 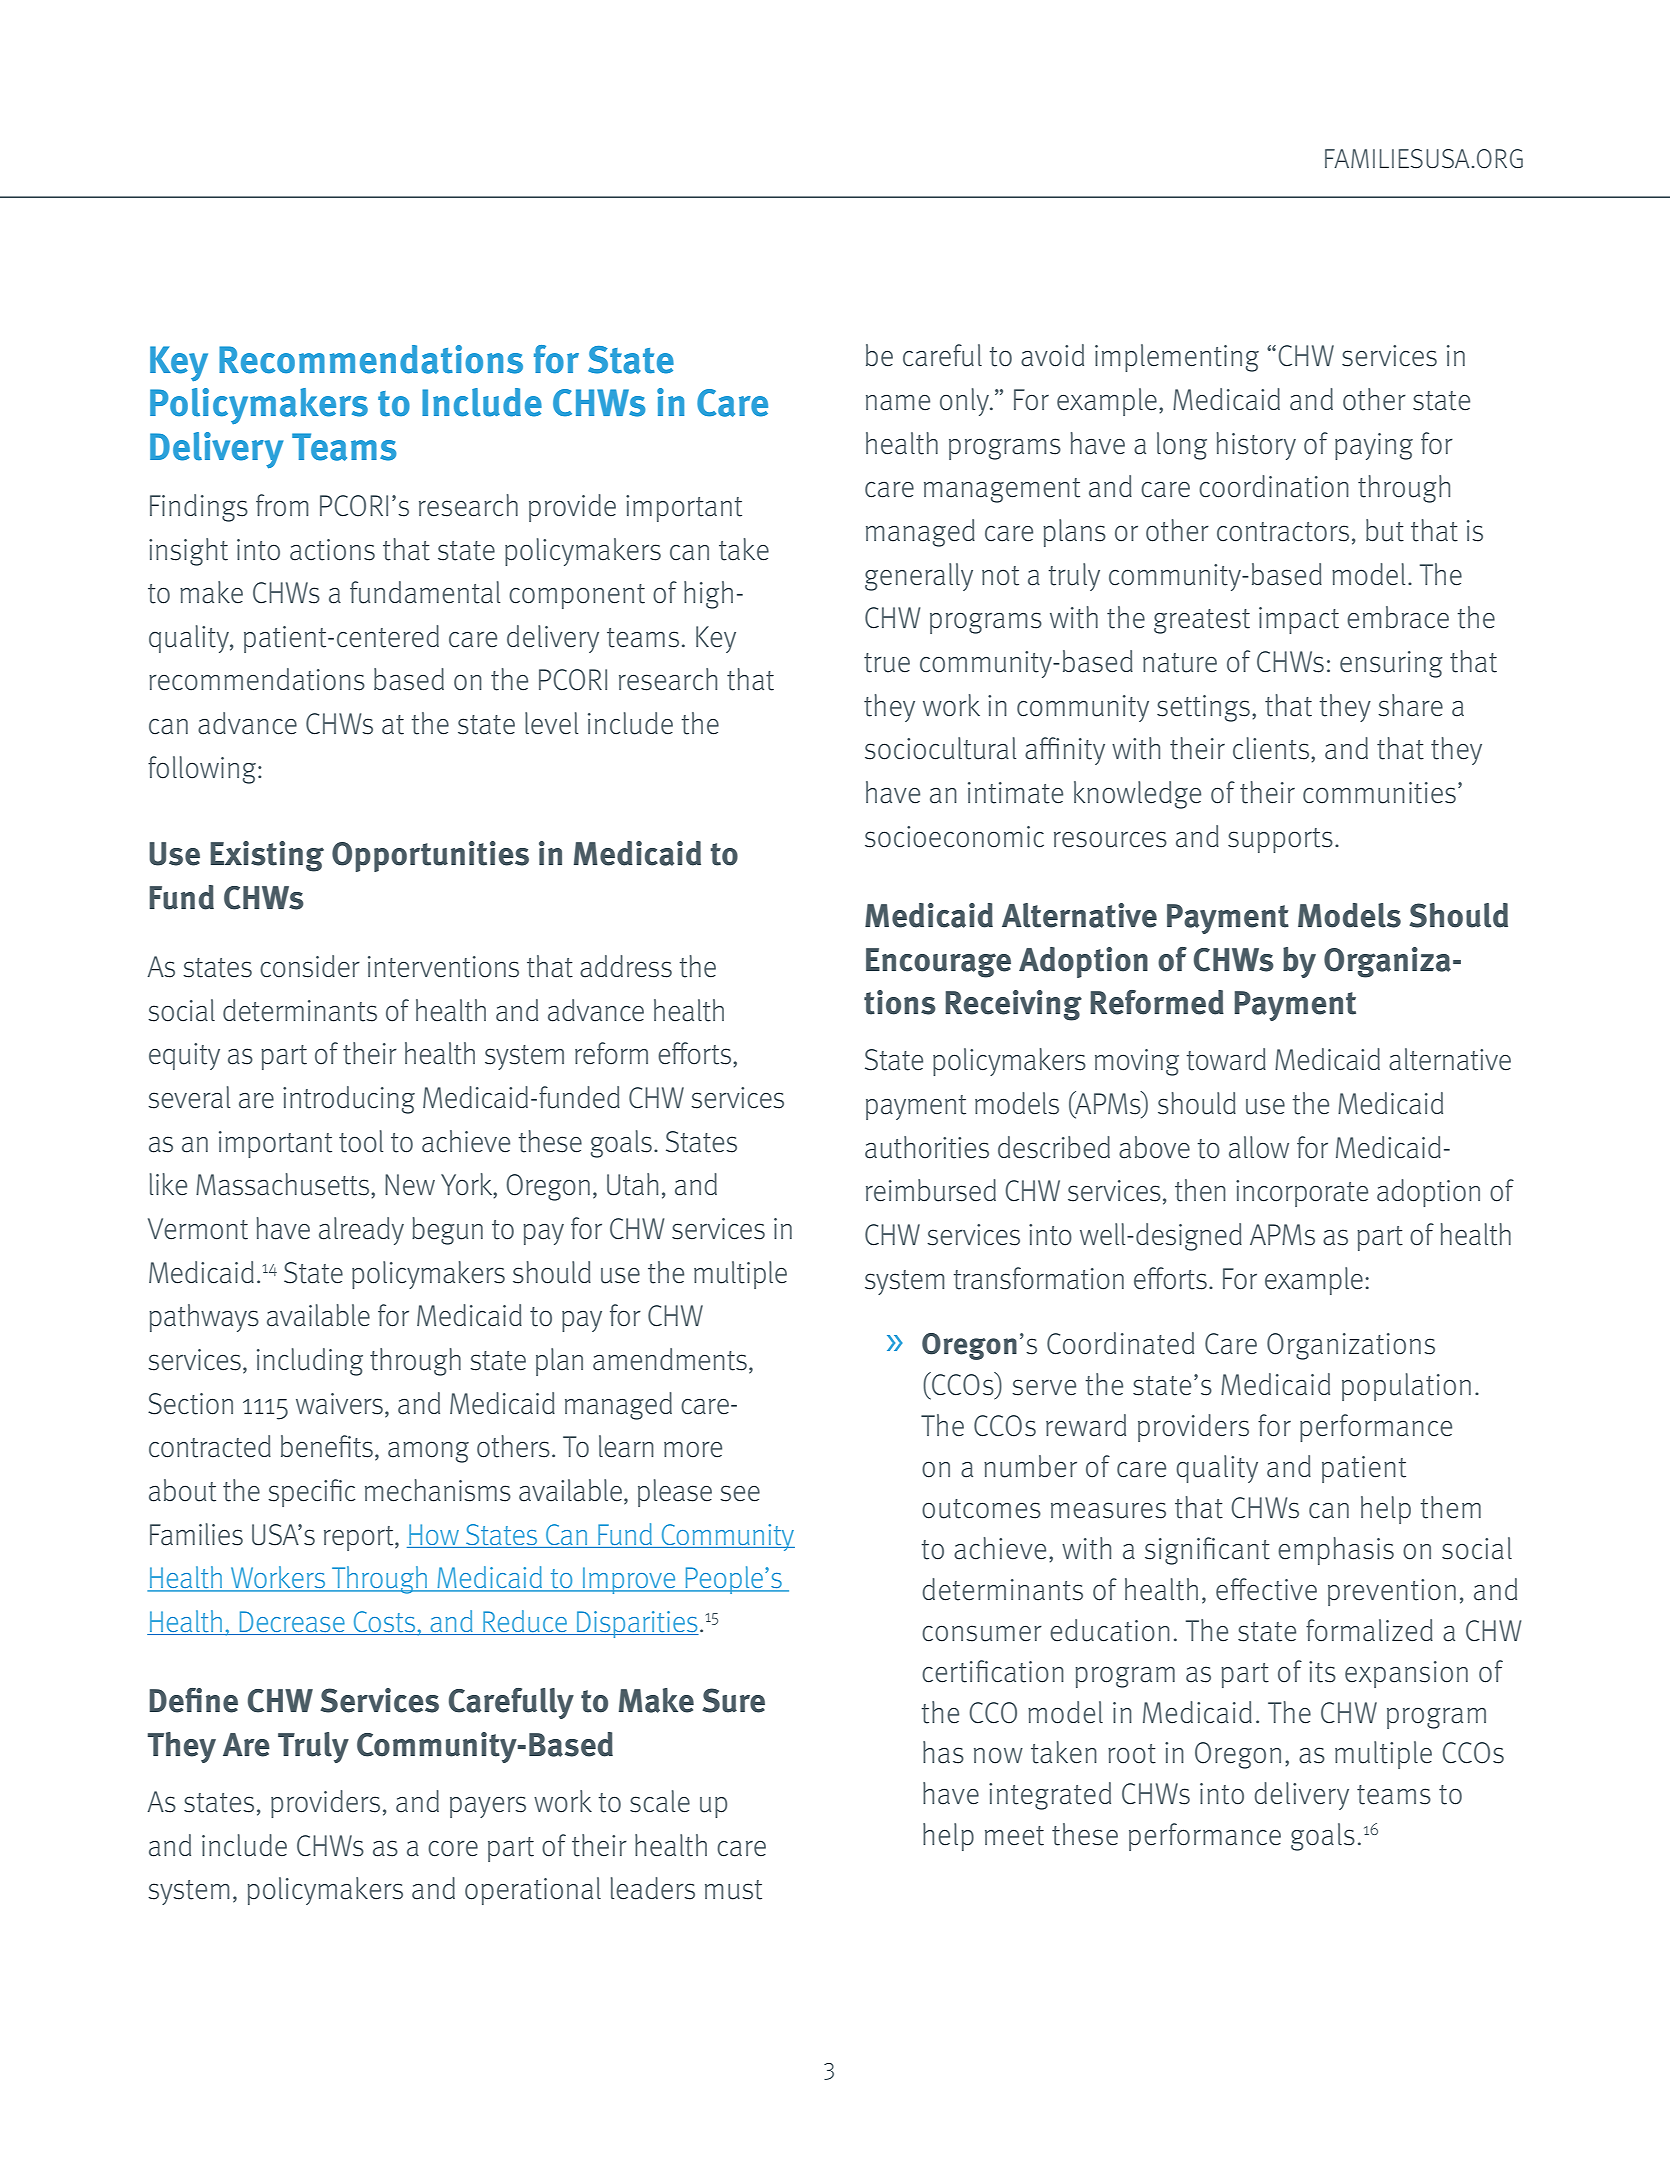 What do you see at coordinates (310, 1362) in the screenshot?
I see `including` at bounding box center [310, 1362].
